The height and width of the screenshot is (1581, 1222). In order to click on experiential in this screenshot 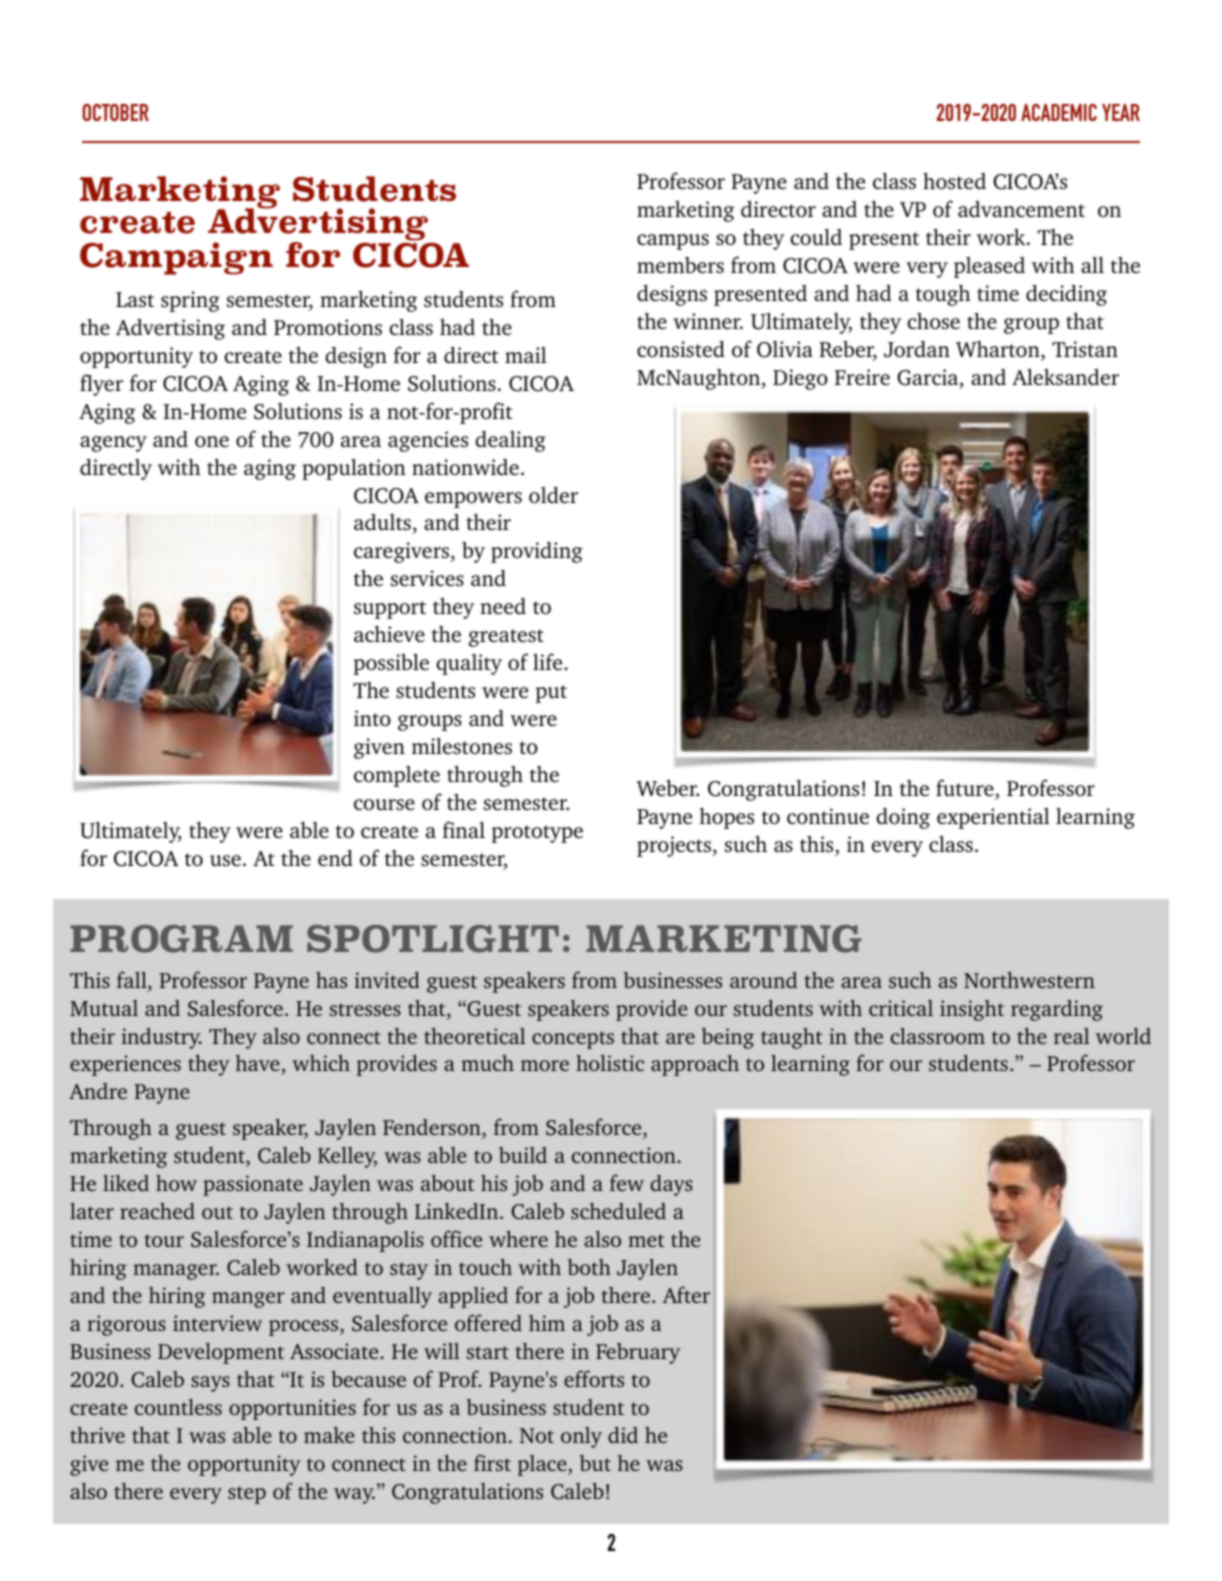, I will do `click(993, 818)`.
